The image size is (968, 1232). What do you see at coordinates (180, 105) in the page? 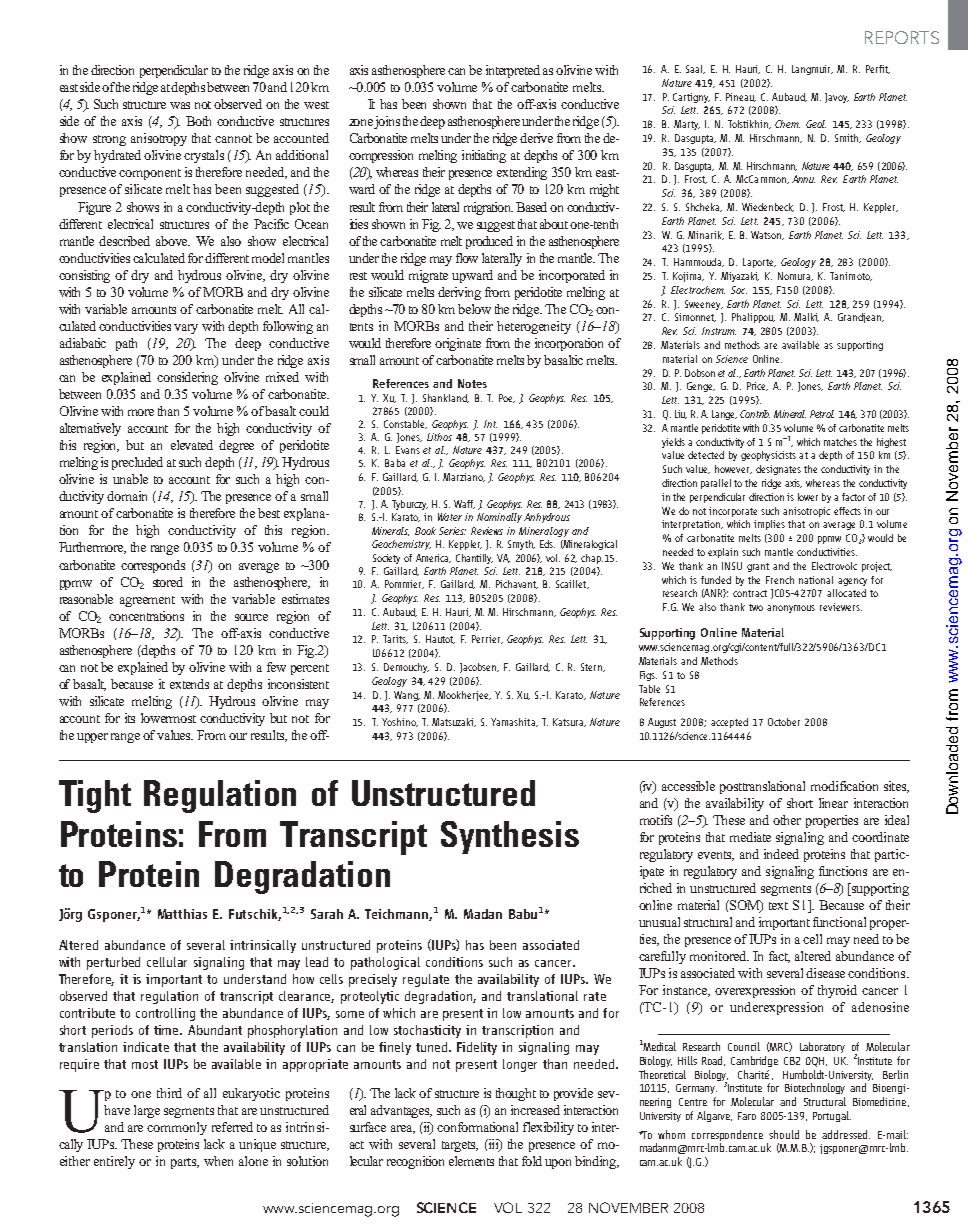
I see `was` at bounding box center [180, 105].
